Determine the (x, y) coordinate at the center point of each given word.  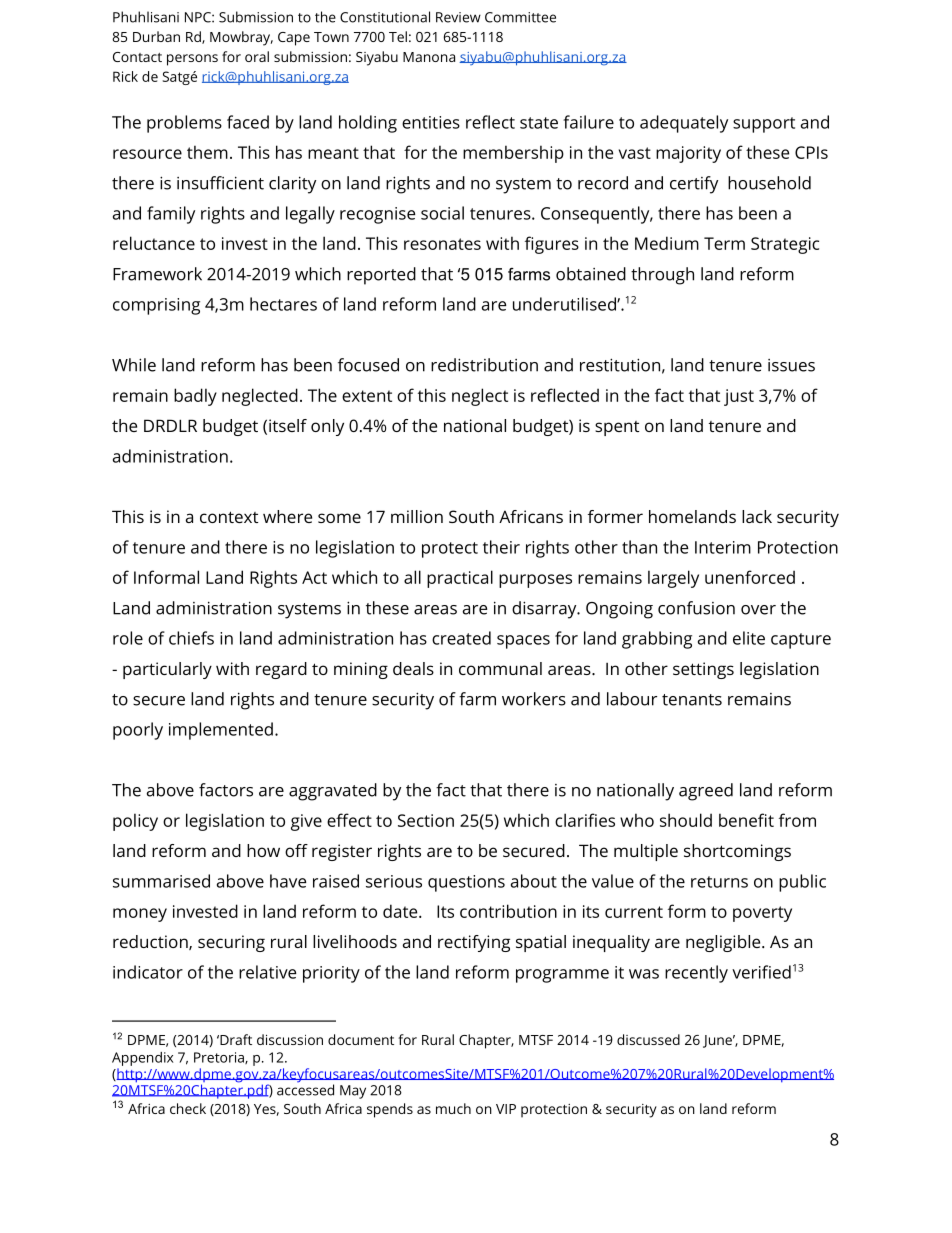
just (739, 397)
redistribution (484, 365)
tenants (692, 700)
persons (192, 60)
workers (534, 699)
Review (458, 17)
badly (195, 397)
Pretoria (220, 1058)
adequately (684, 124)
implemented (221, 731)
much (453, 1108)
